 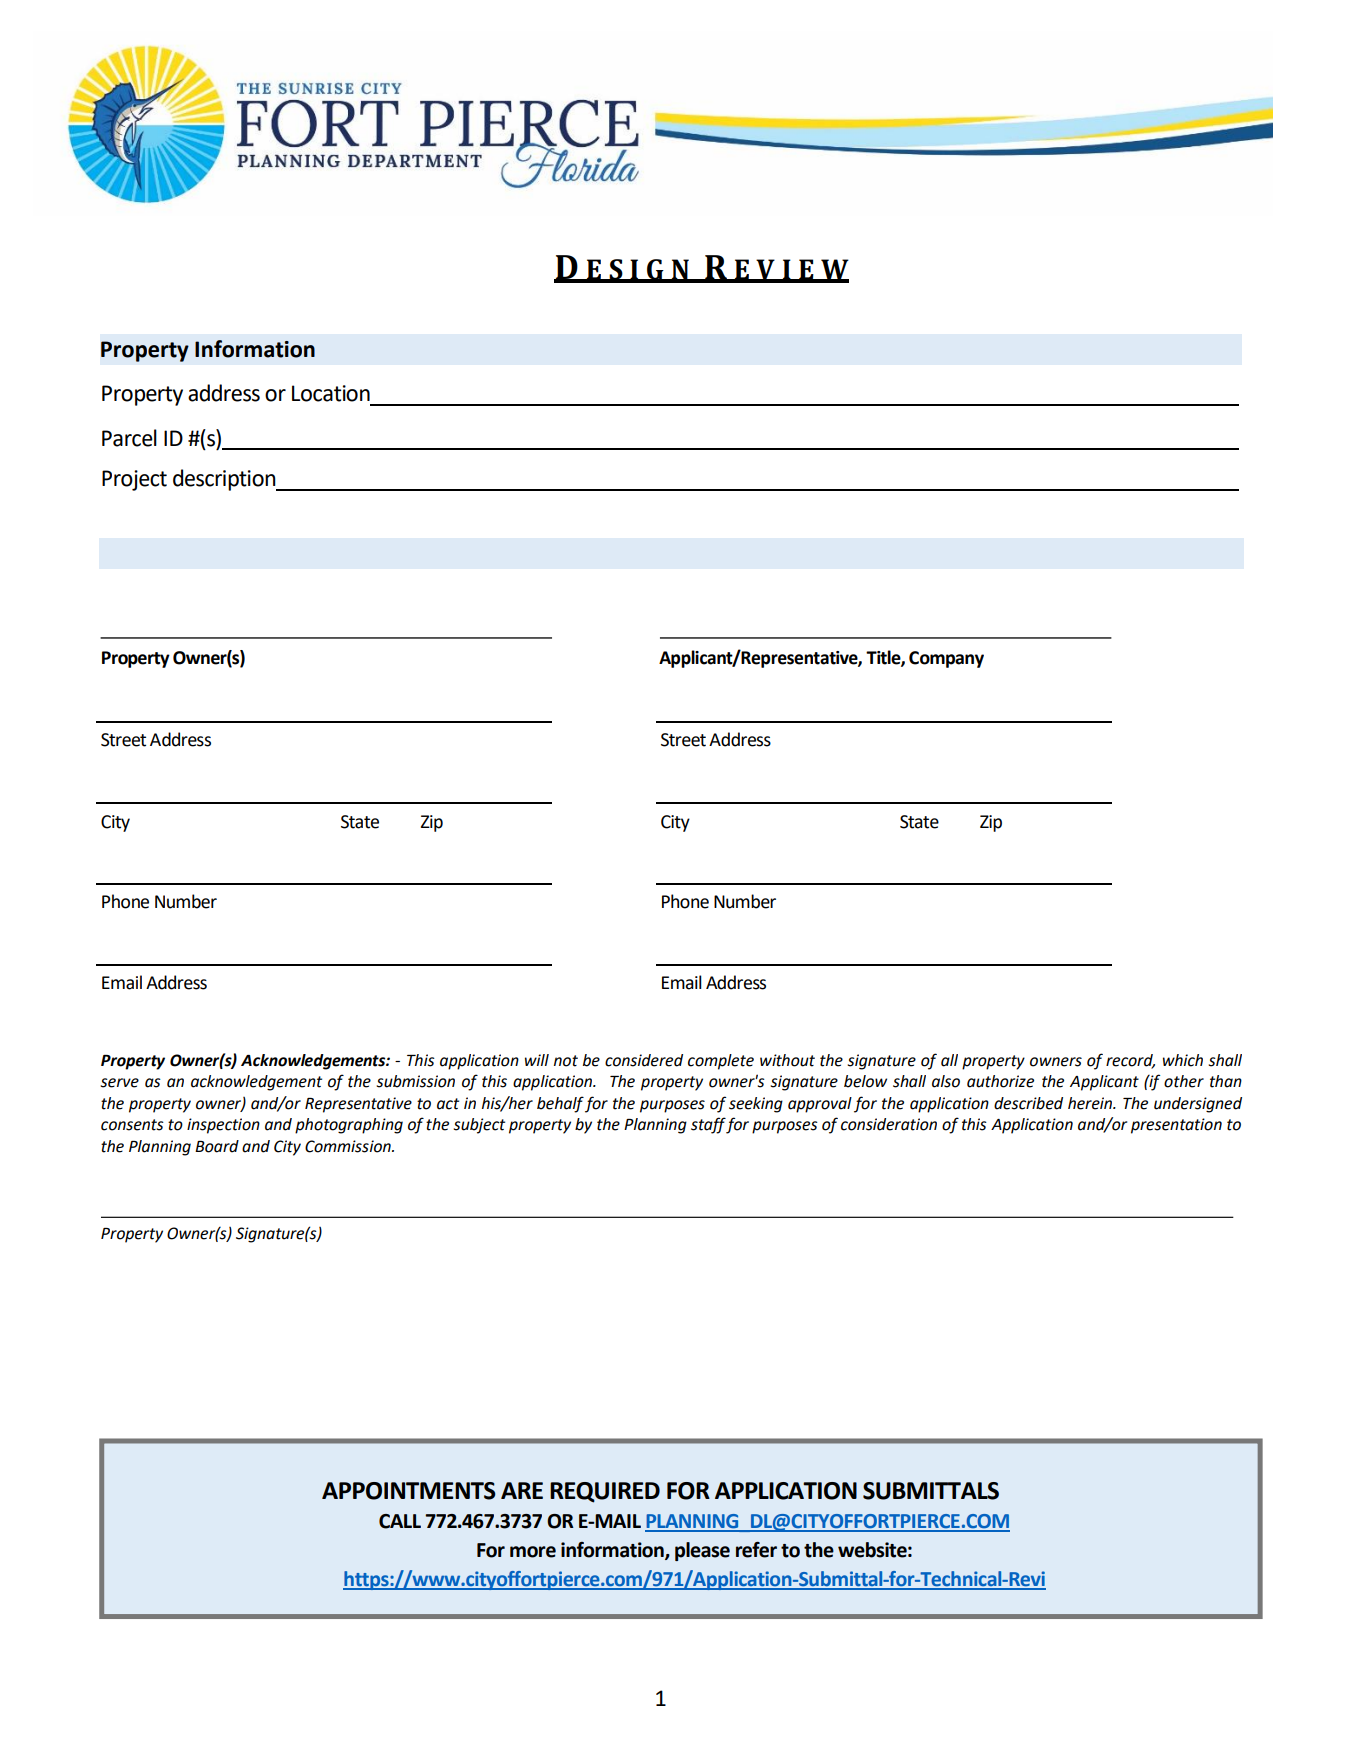 What do you see at coordinates (400, 1521) in the screenshot?
I see `CALL` at bounding box center [400, 1521].
